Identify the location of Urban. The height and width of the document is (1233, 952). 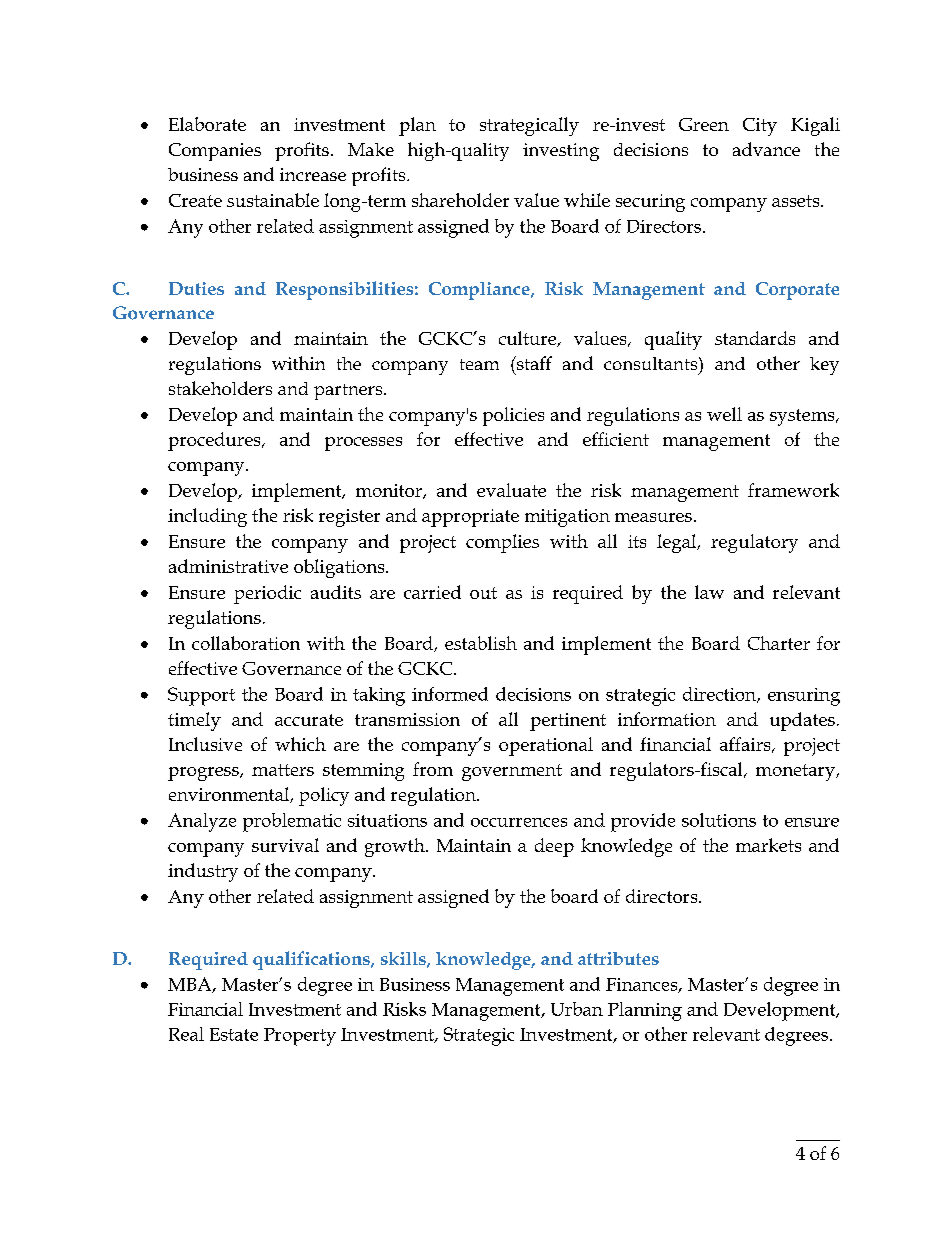
(577, 1009).
